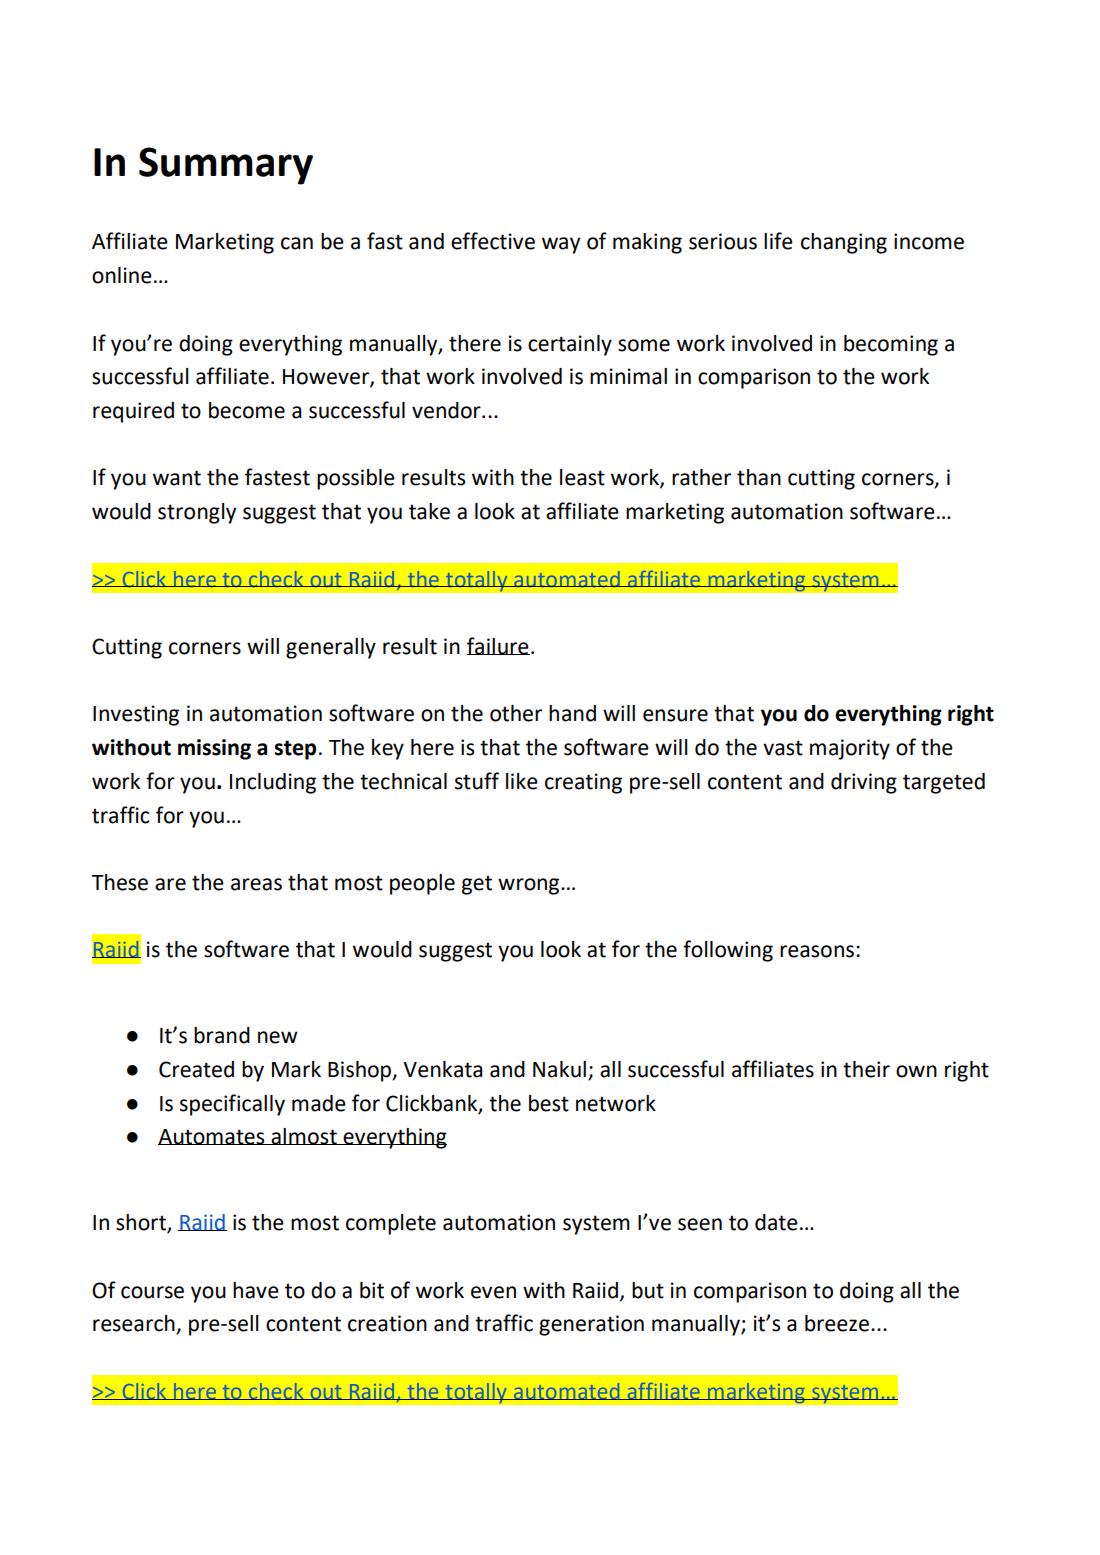 The width and height of the screenshot is (1100, 1555). Describe the element at coordinates (214, 749) in the screenshot. I see `missing` at that location.
